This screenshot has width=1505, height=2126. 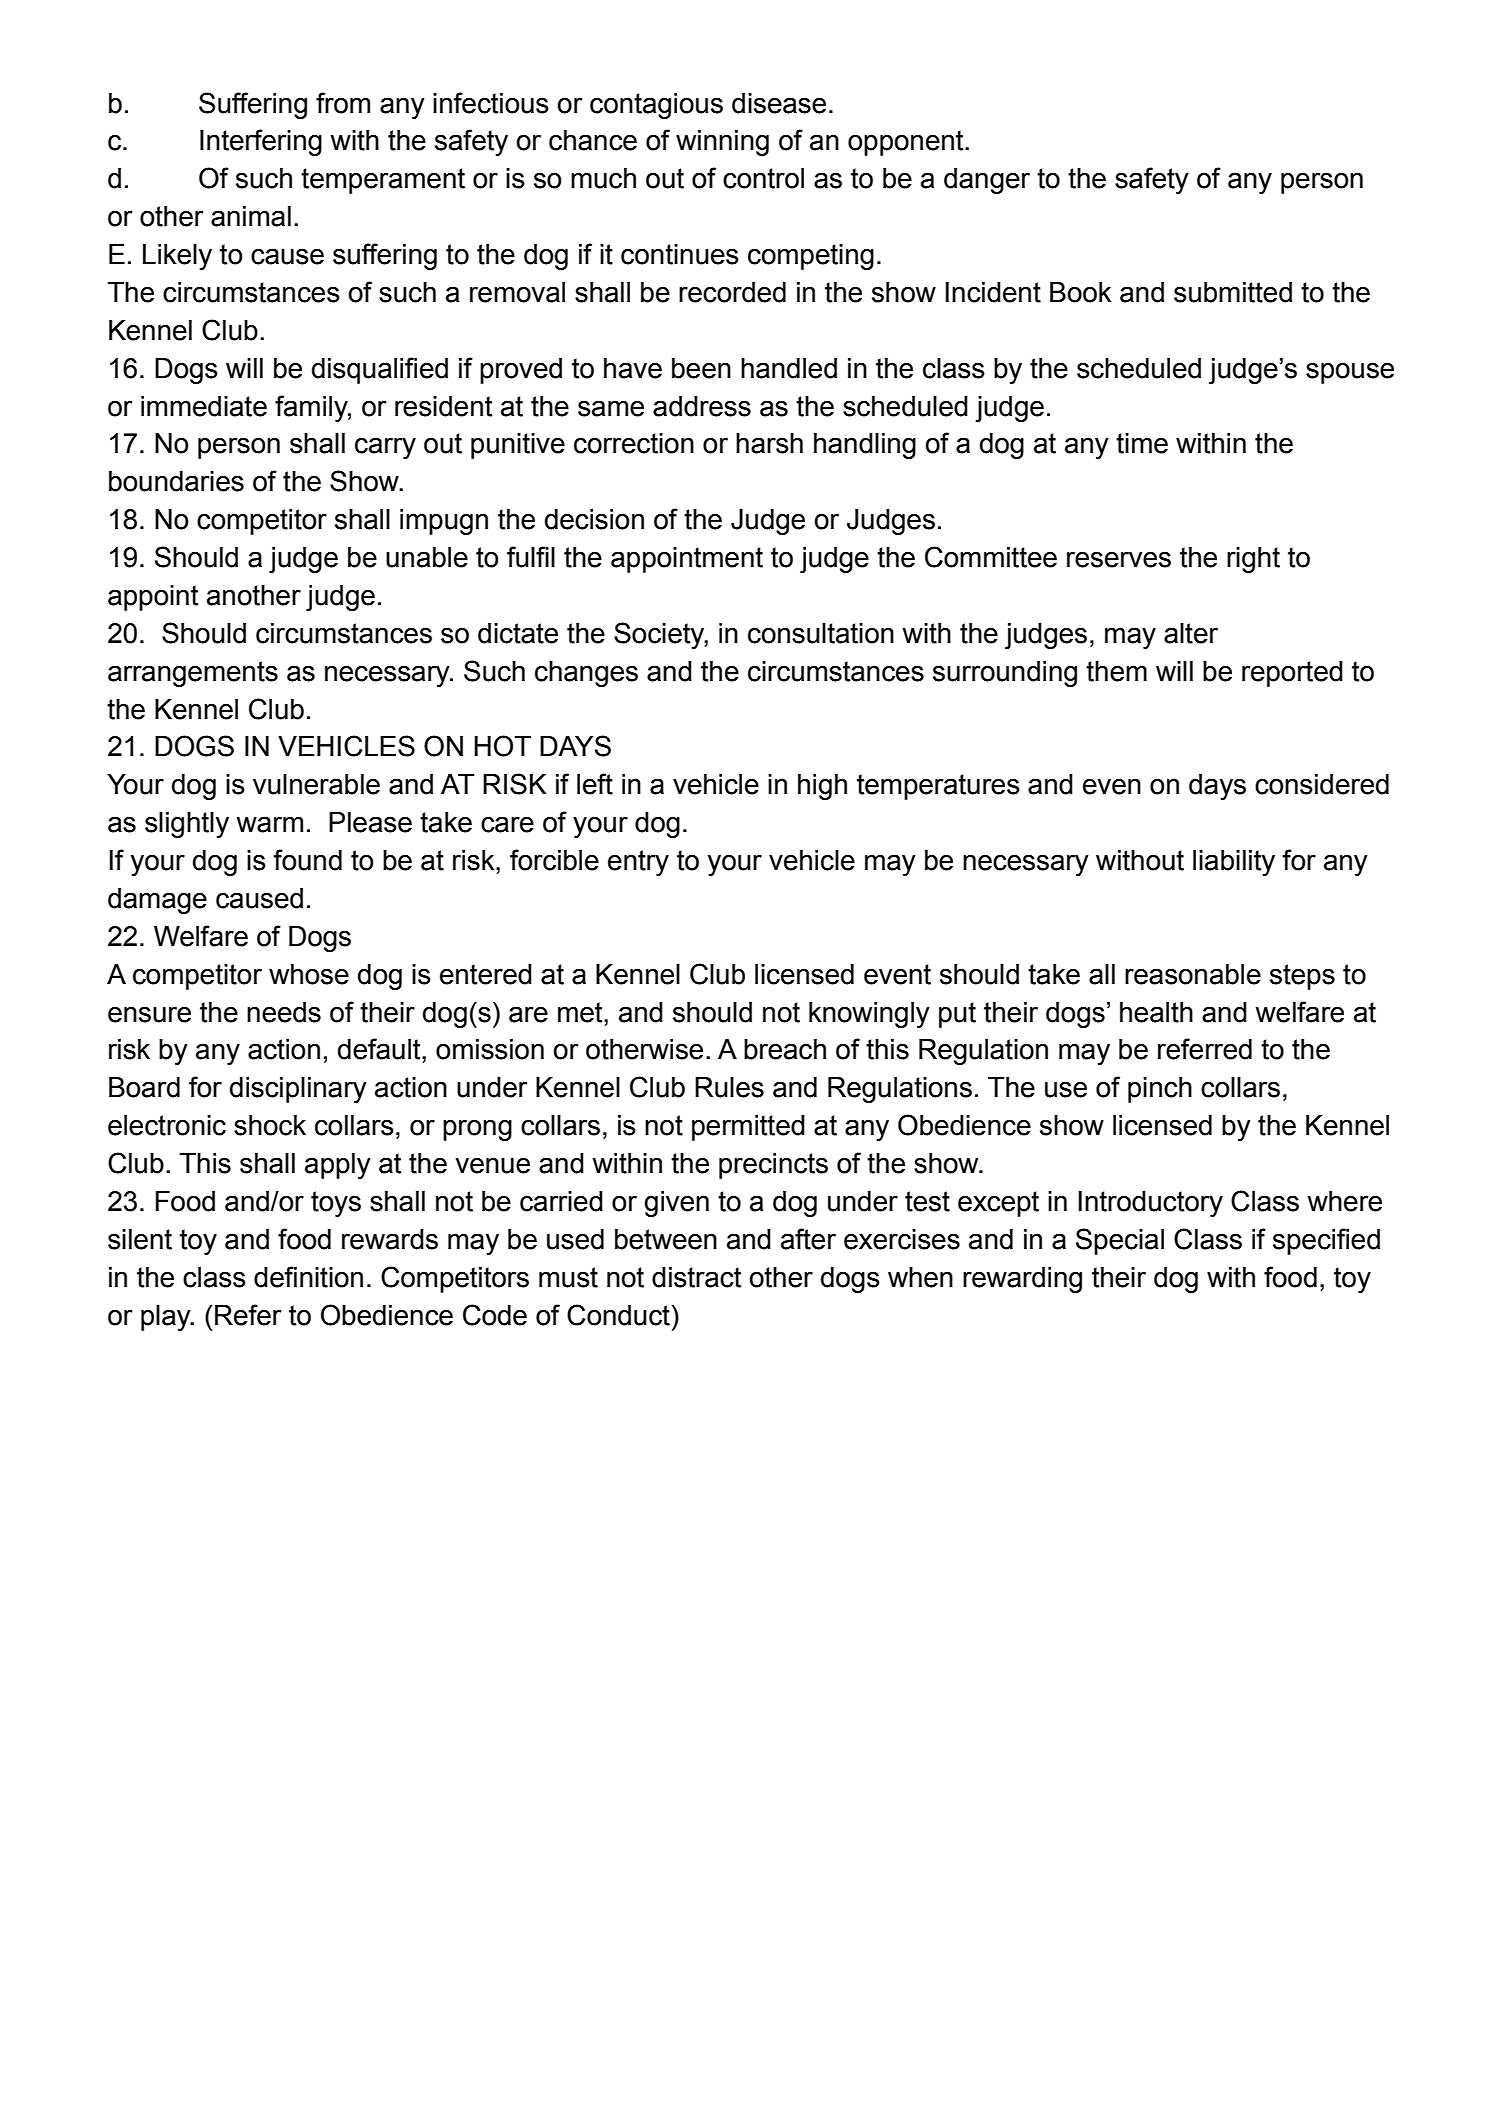 What do you see at coordinates (261, 142) in the screenshot?
I see `Interfering` at bounding box center [261, 142].
